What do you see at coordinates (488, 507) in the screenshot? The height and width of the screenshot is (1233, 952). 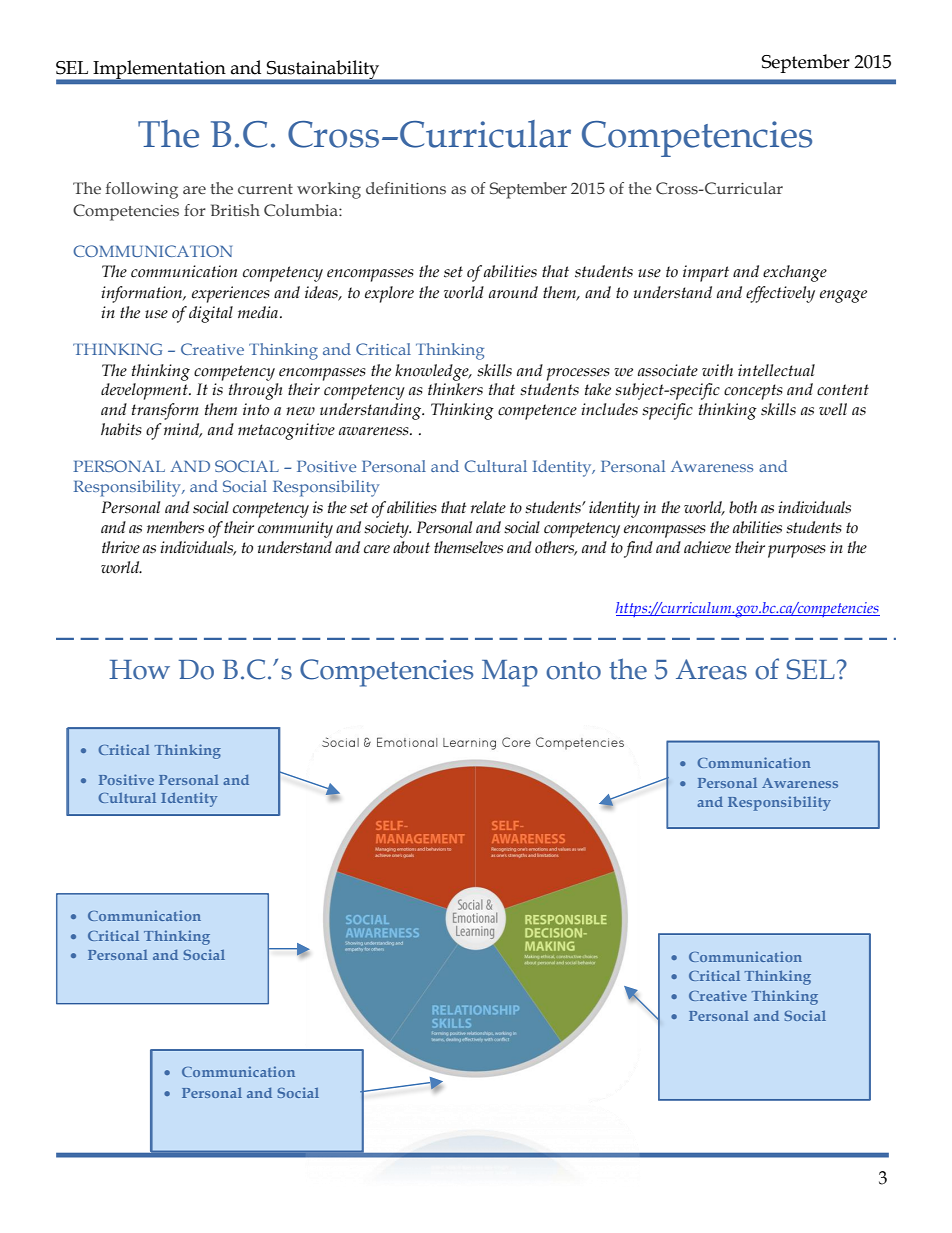 I see `relate` at bounding box center [488, 507].
